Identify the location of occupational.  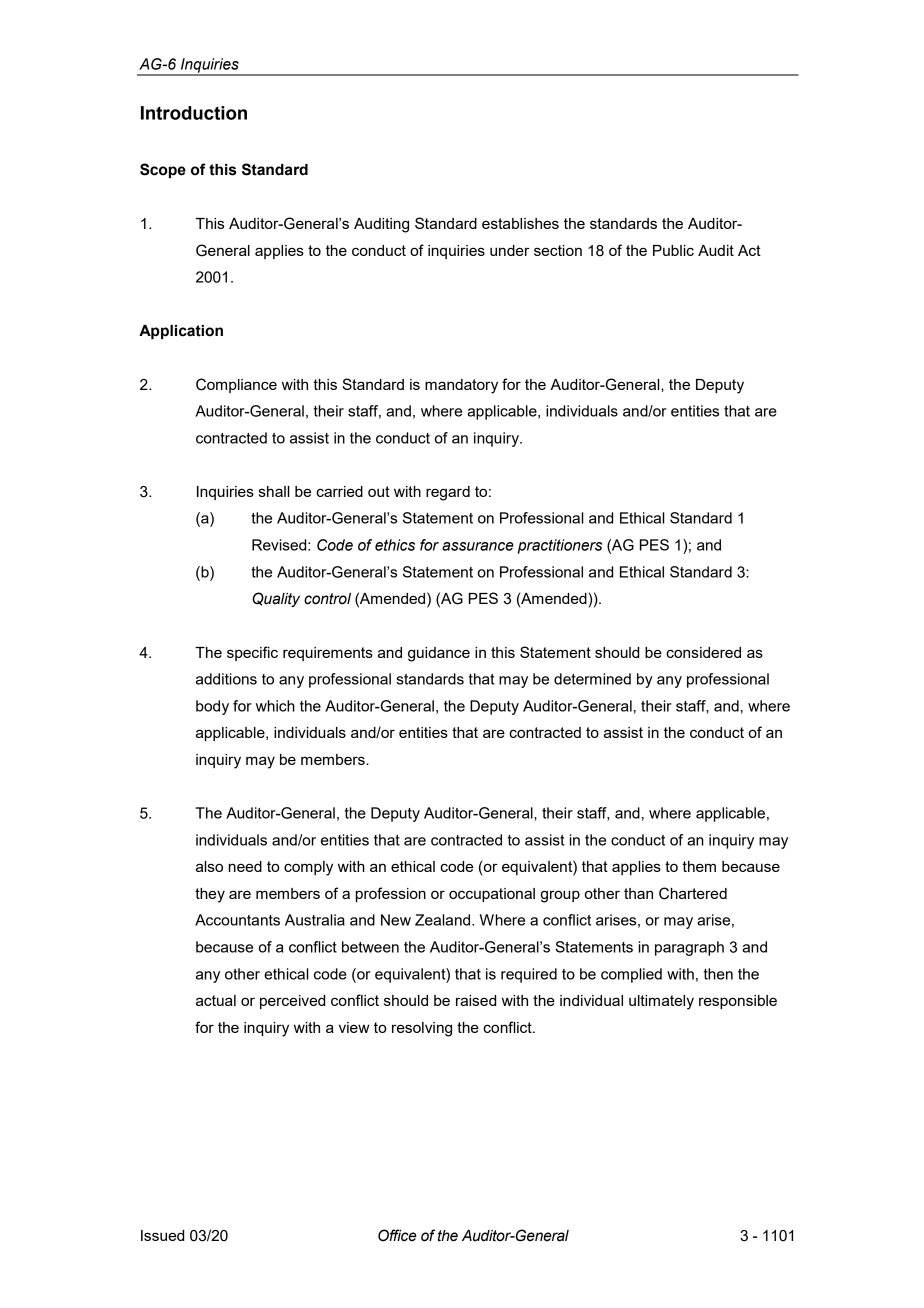
(492, 895).
